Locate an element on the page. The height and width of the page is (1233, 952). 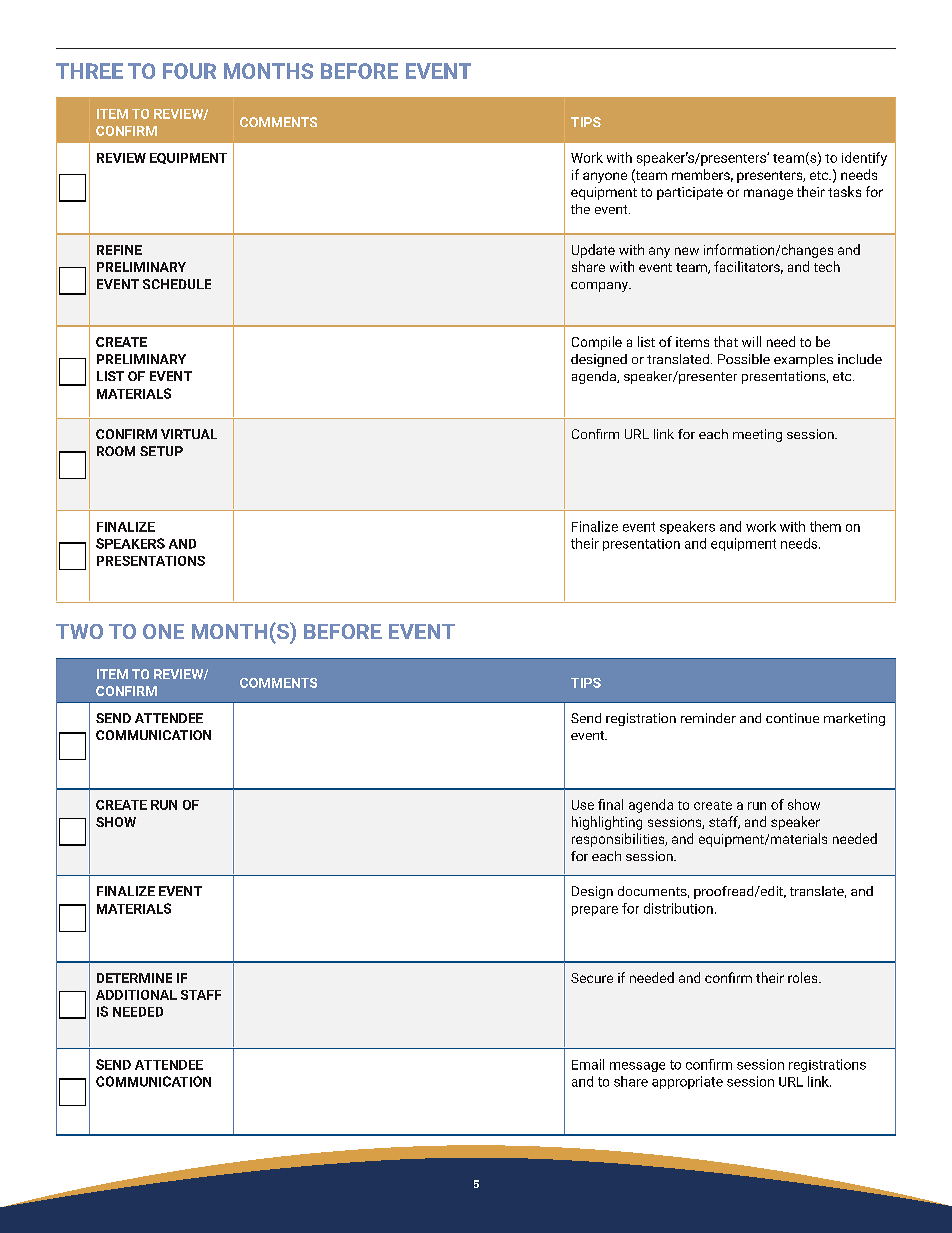
appropriate is located at coordinates (687, 1082).
